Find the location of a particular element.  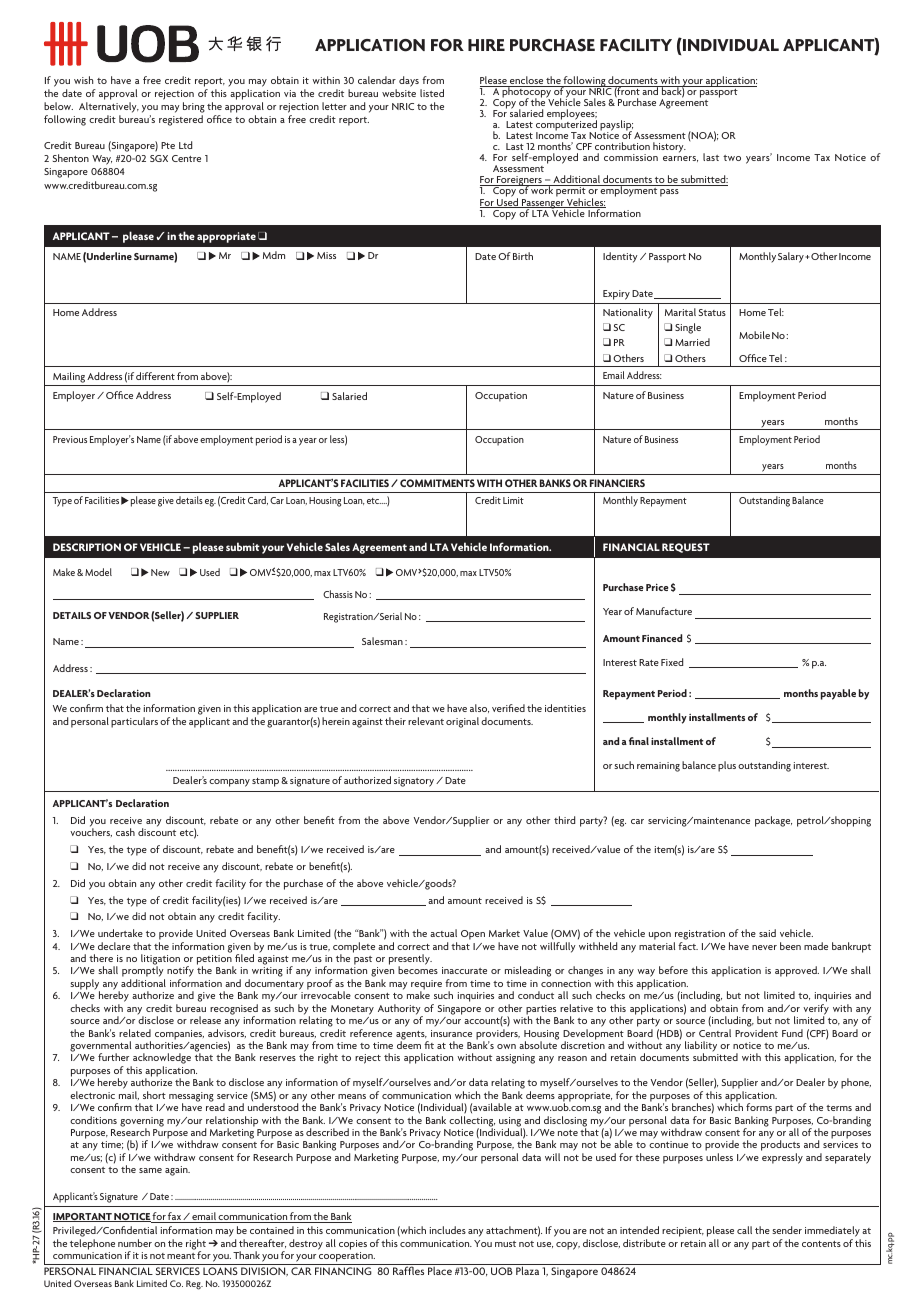

number is located at coordinates (135, 1243).
